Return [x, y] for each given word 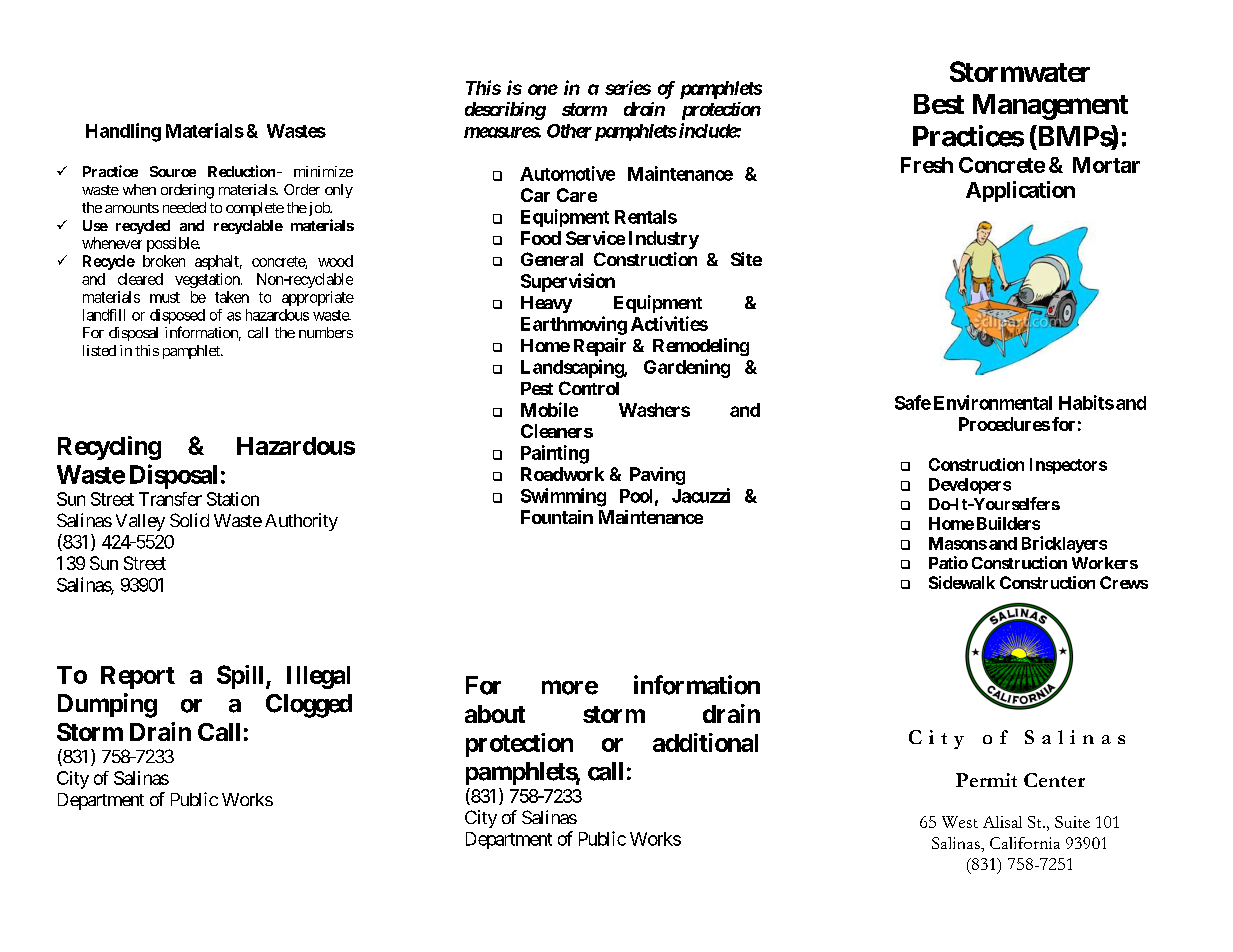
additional [705, 742]
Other [569, 131]
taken [232, 297]
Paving [657, 476]
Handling [123, 132]
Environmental [993, 402]
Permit [986, 780]
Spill [242, 677]
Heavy [546, 304]
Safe [913, 402]
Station [233, 499]
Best [939, 104]
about [495, 714]
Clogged [309, 706]
